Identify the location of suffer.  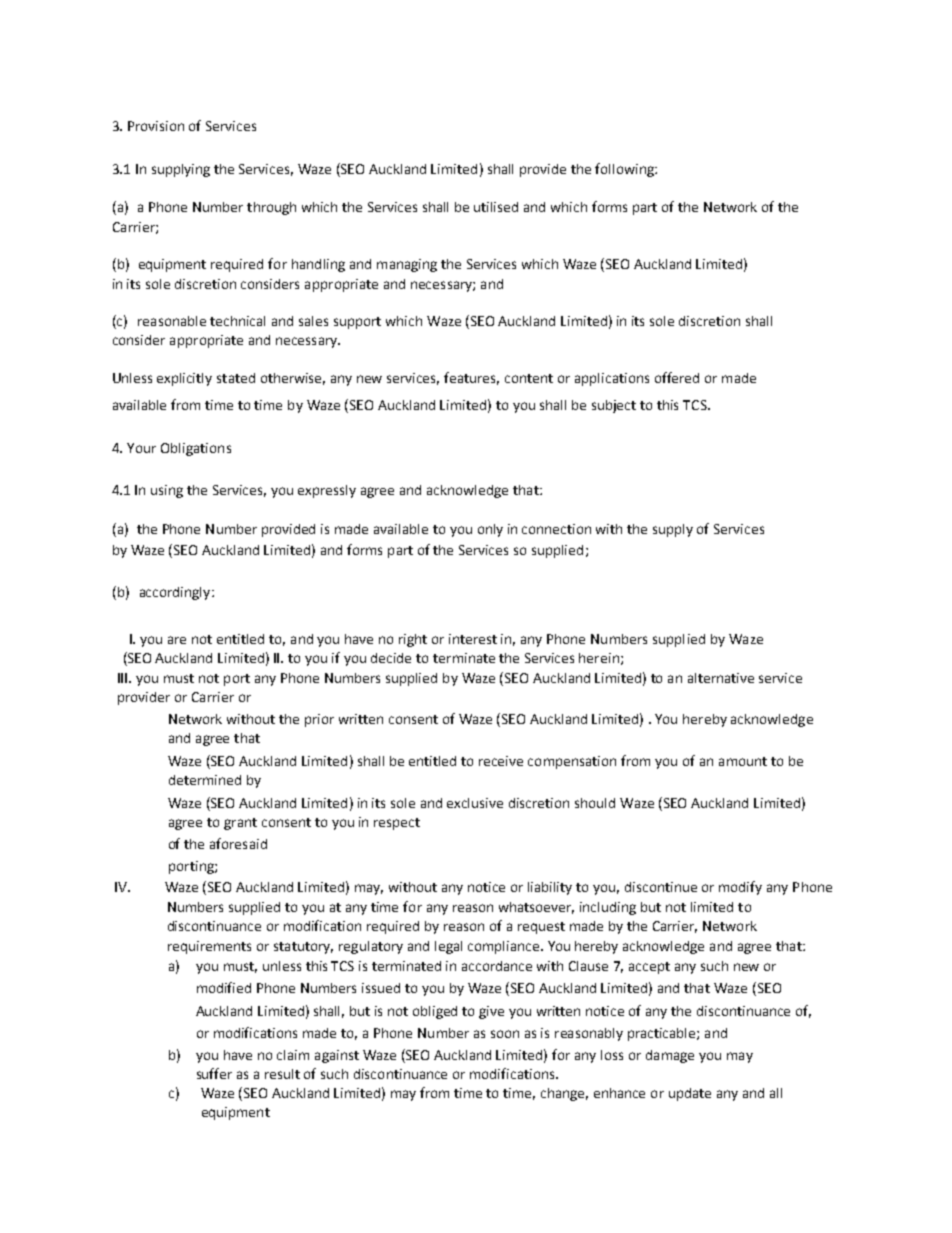
(214, 1073).
